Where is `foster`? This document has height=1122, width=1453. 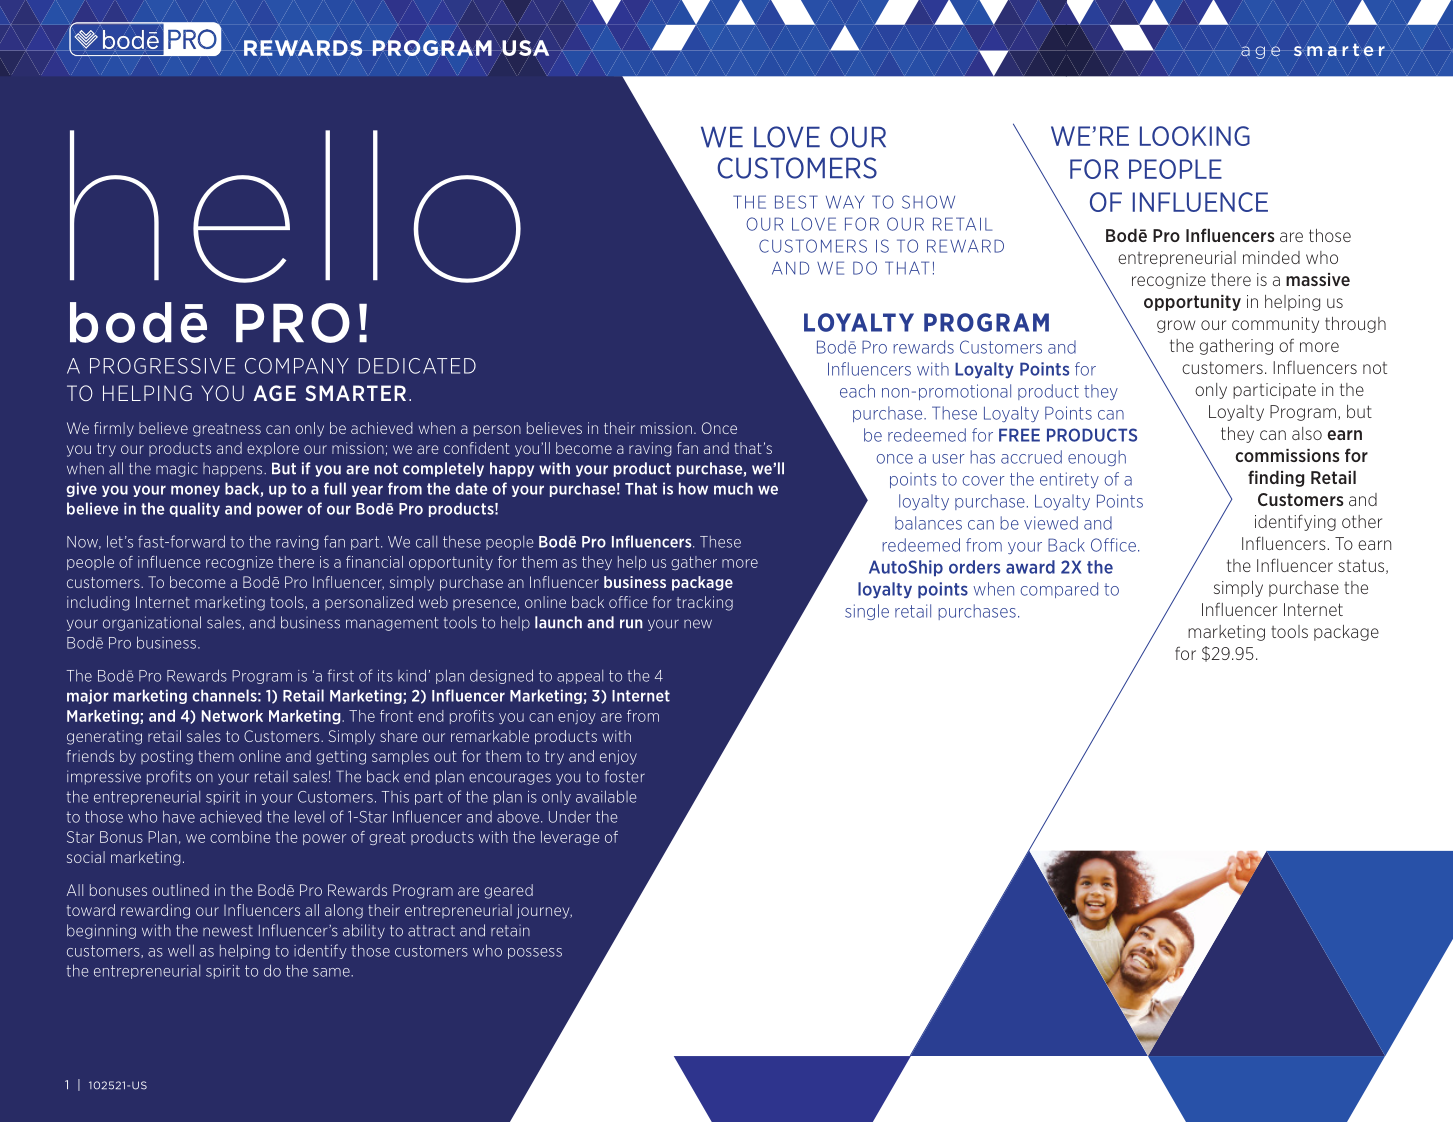 foster is located at coordinates (625, 776).
